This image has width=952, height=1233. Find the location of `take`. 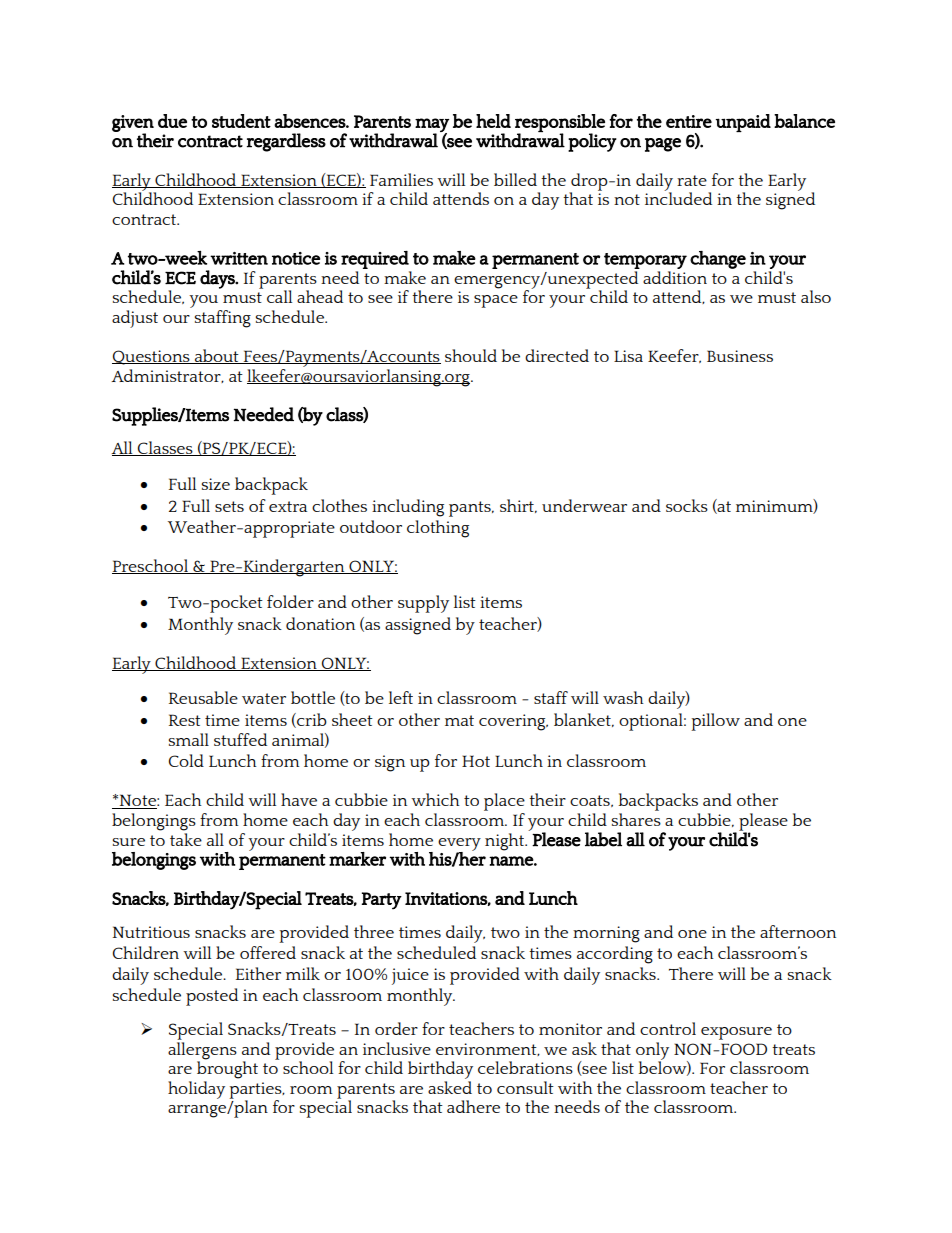

take is located at coordinates (186, 838).
